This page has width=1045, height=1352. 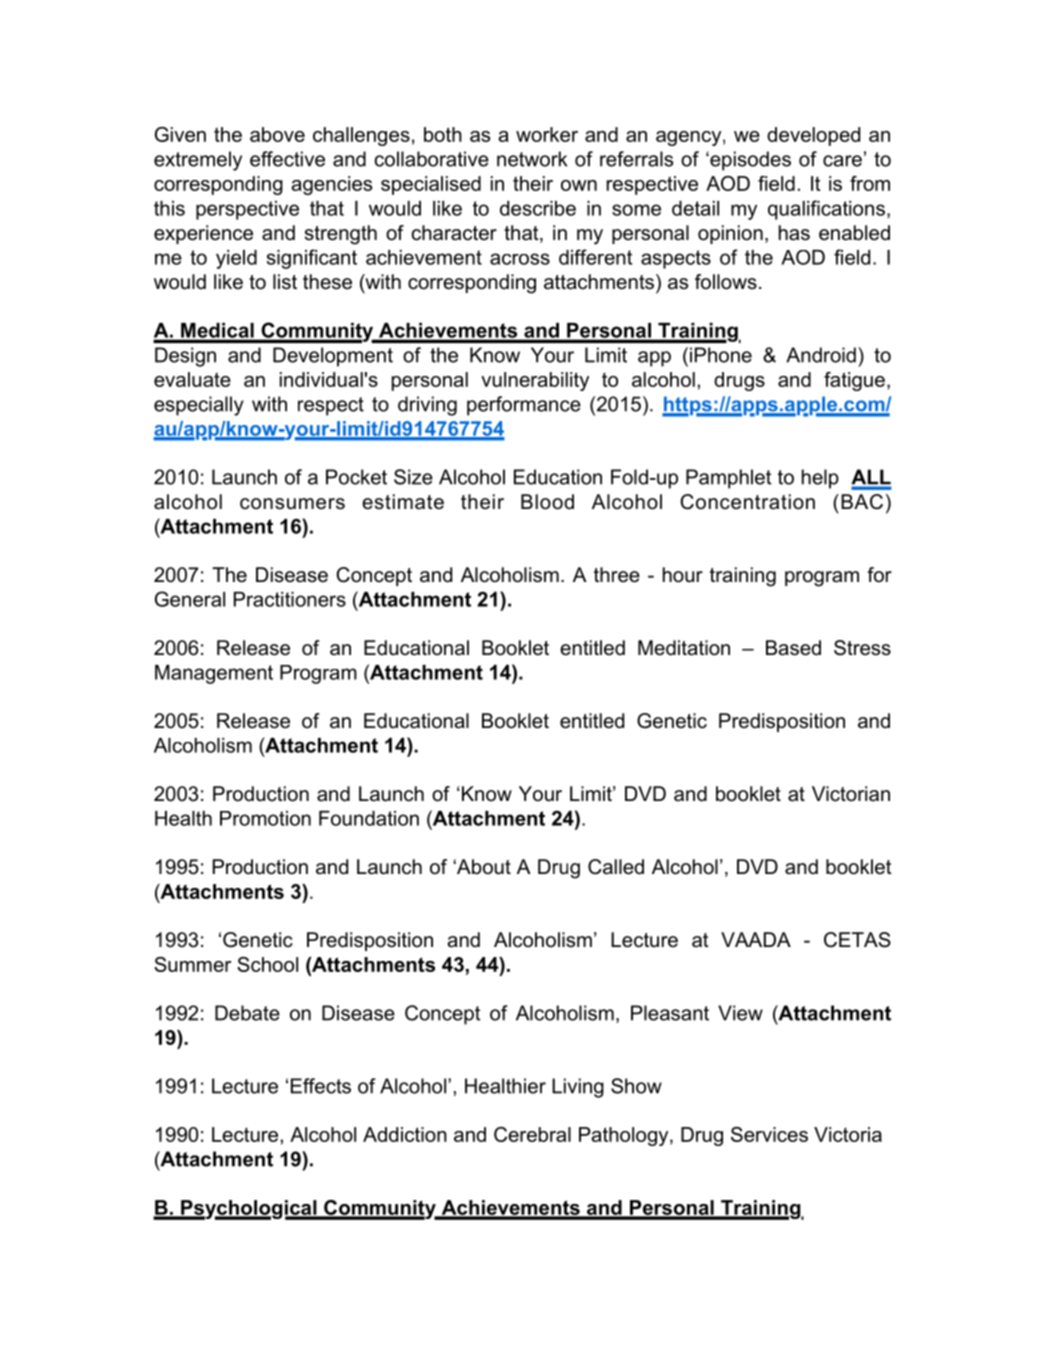 What do you see at coordinates (547, 502) in the page?
I see `Blood` at bounding box center [547, 502].
